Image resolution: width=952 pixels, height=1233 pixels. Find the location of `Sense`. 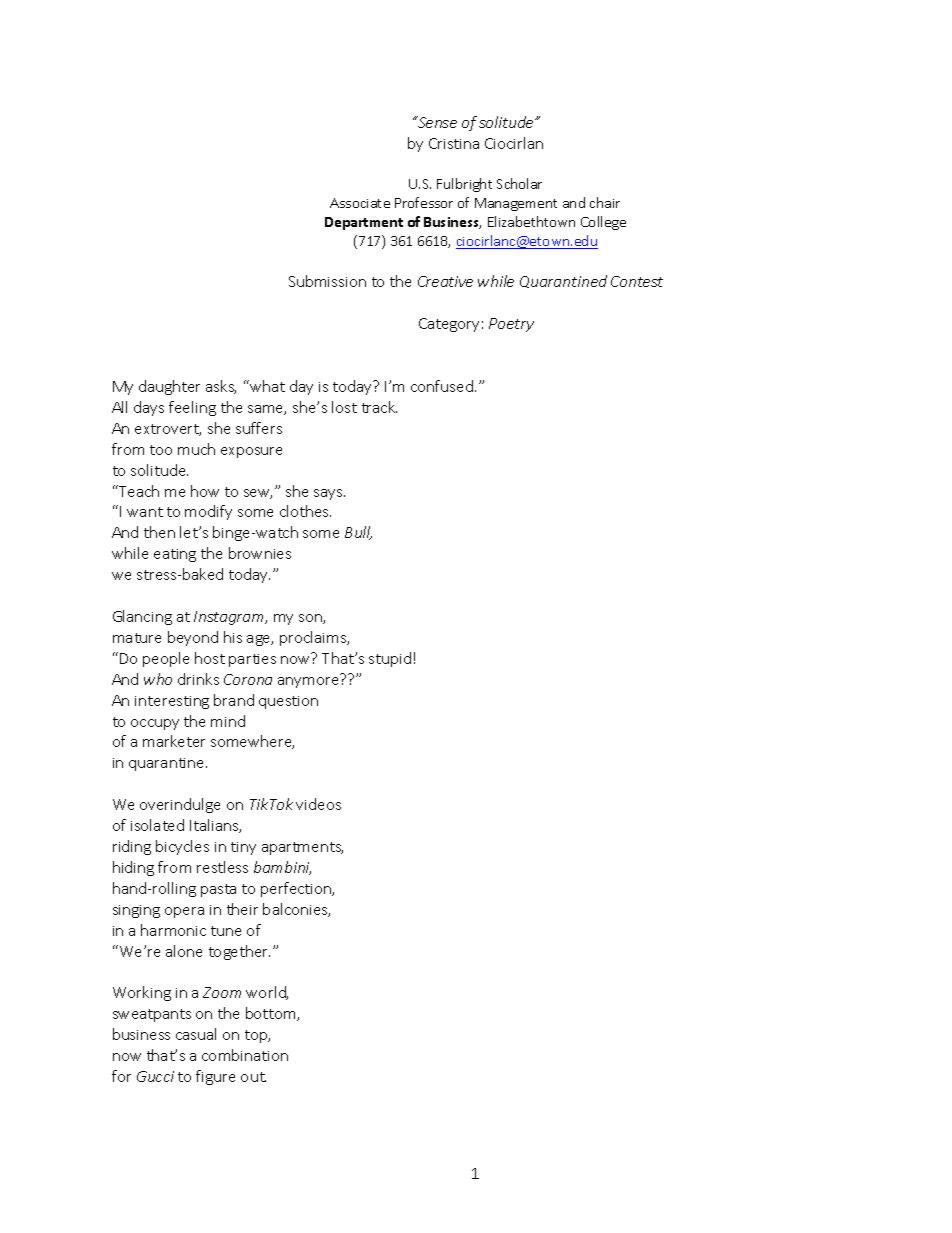

Sense is located at coordinates (436, 122).
